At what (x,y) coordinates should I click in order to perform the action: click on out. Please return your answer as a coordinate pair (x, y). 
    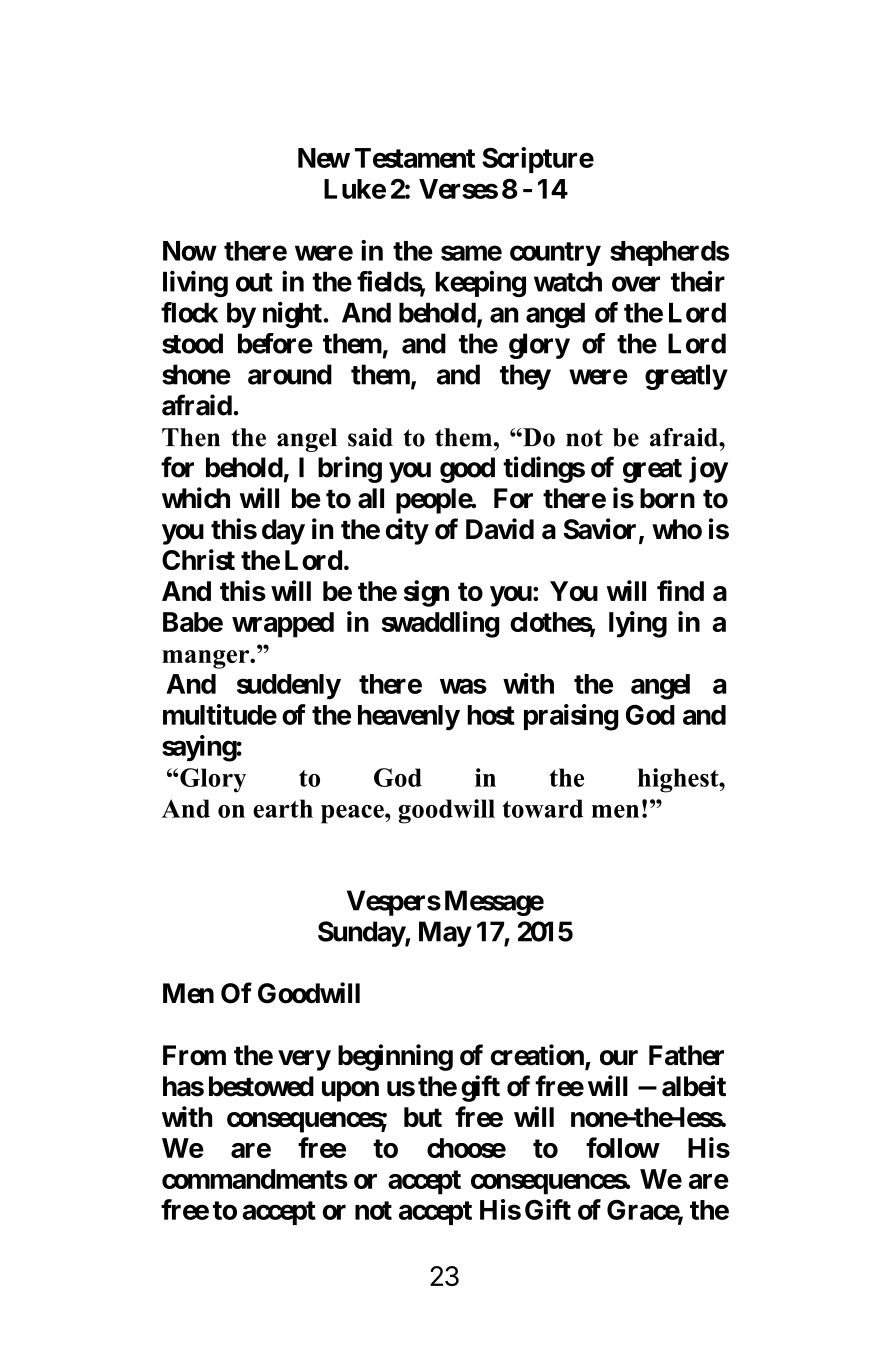
    Looking at the image, I should click on (254, 282).
